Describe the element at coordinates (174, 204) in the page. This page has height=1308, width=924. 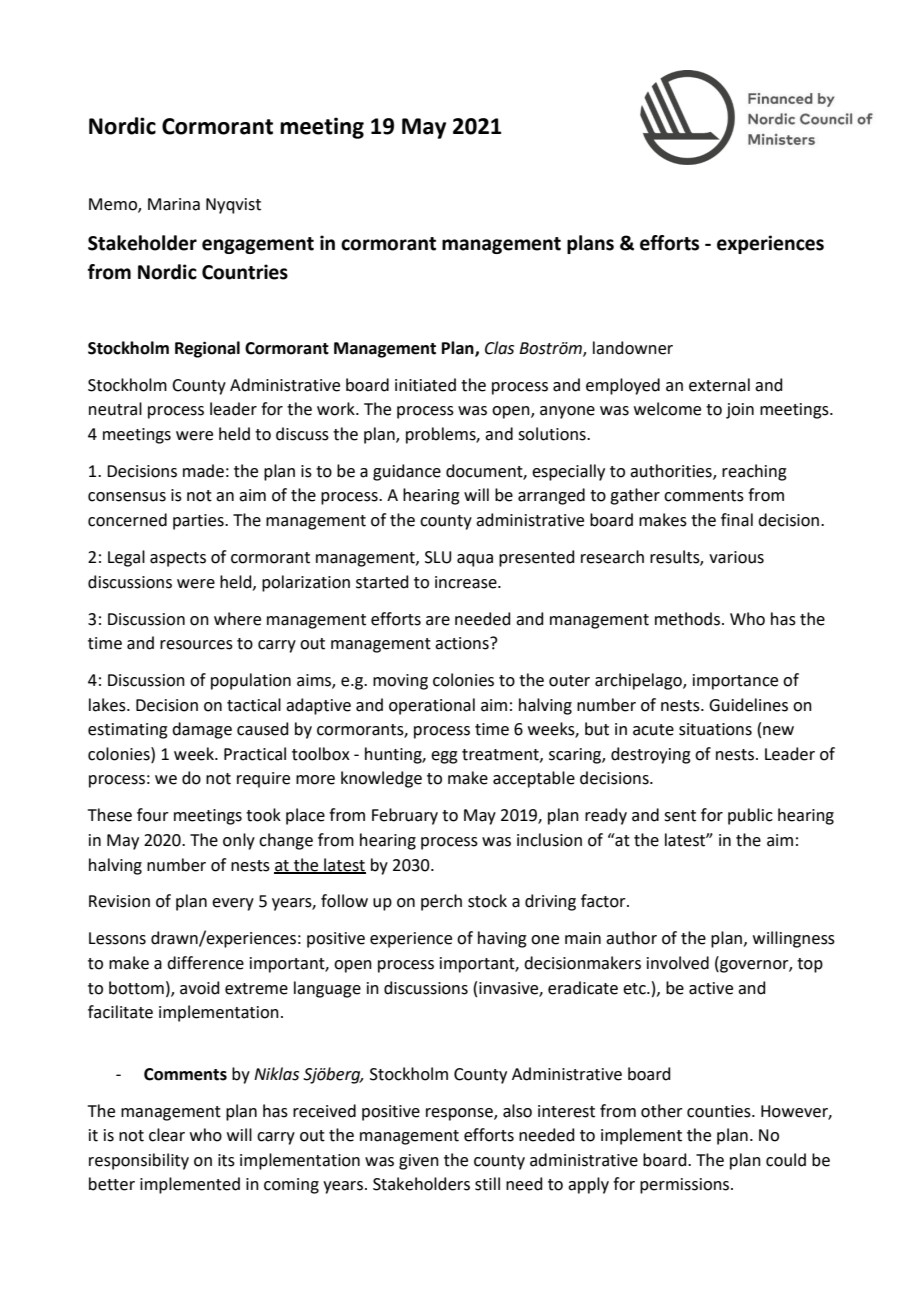
I see `Marina` at that location.
